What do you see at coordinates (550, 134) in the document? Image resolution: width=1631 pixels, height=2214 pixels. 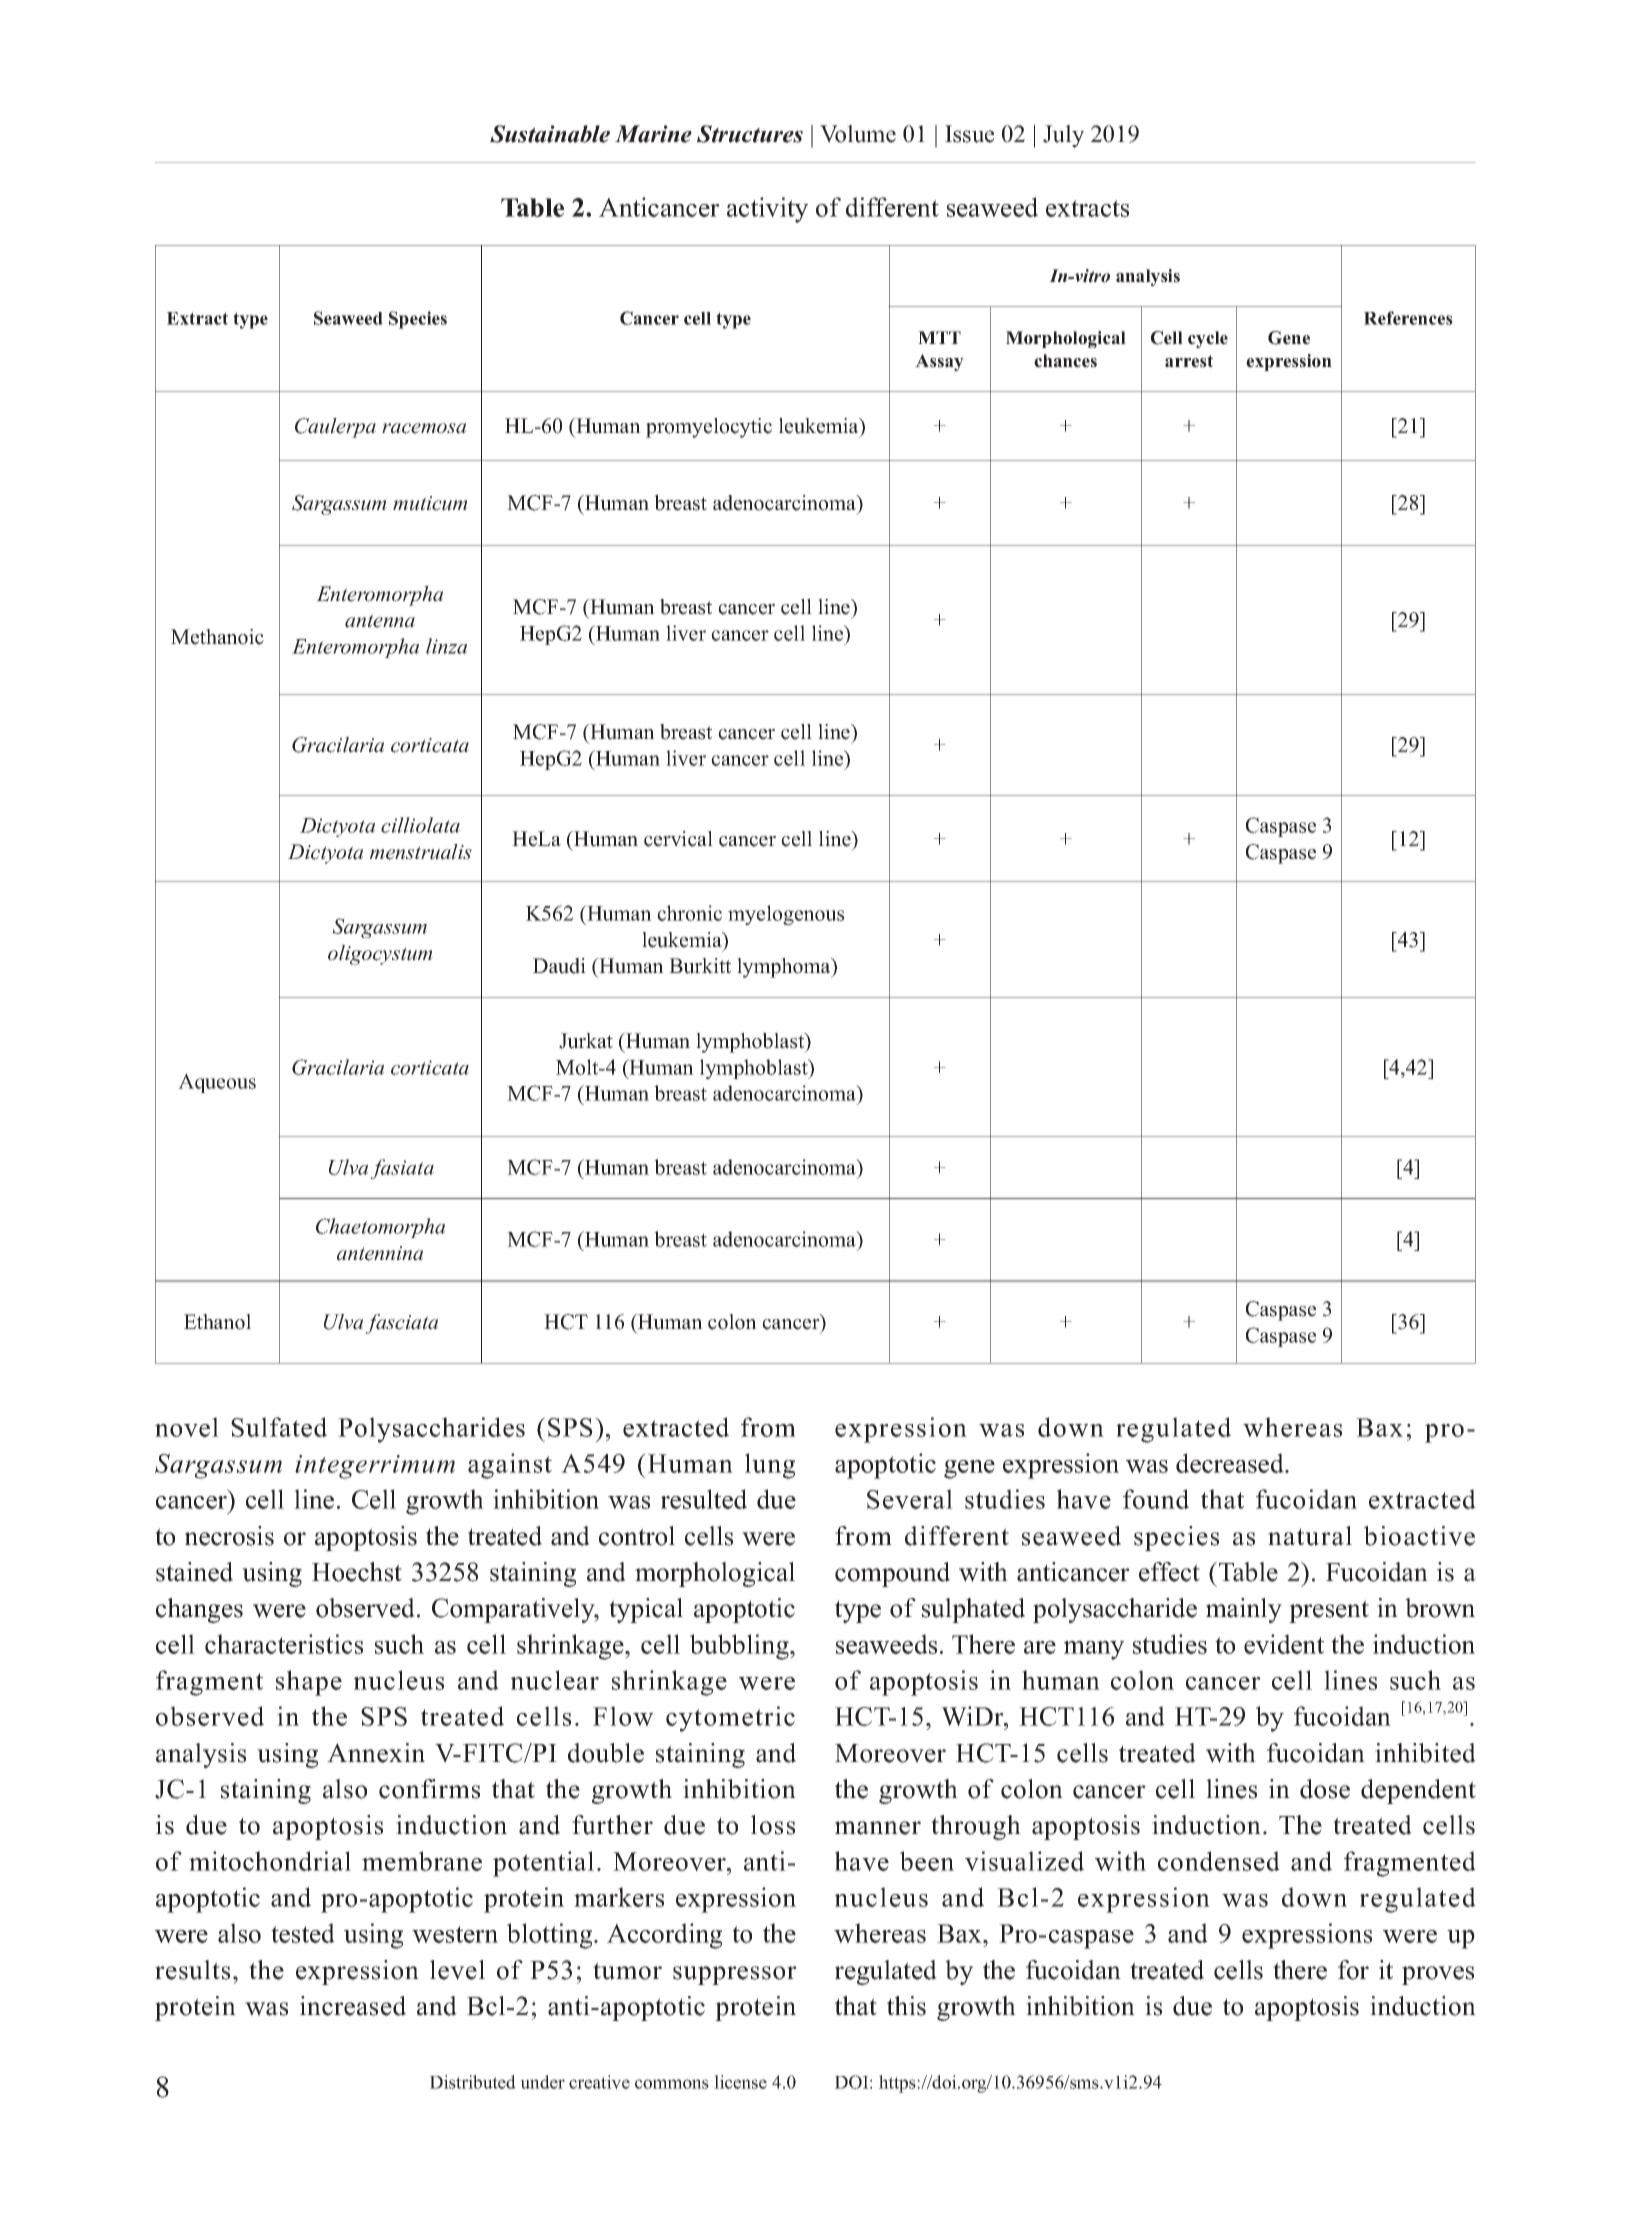 I see `Sustainable` at bounding box center [550, 134].
